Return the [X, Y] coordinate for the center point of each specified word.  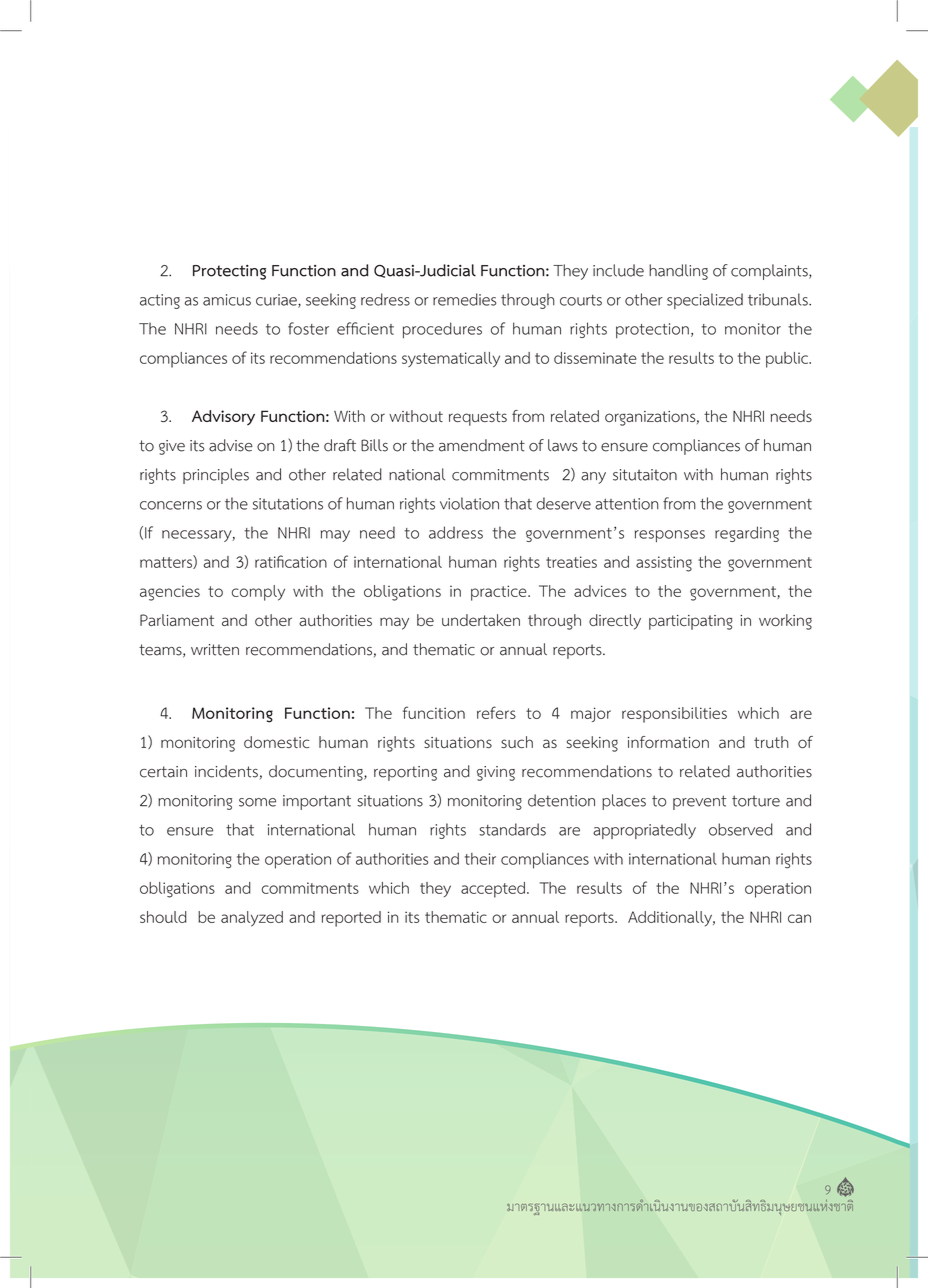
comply [258, 593]
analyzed [252, 919]
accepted [493, 890]
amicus [227, 300]
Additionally [671, 919]
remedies [464, 299]
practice [500, 593]
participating [691, 622]
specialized [705, 301]
